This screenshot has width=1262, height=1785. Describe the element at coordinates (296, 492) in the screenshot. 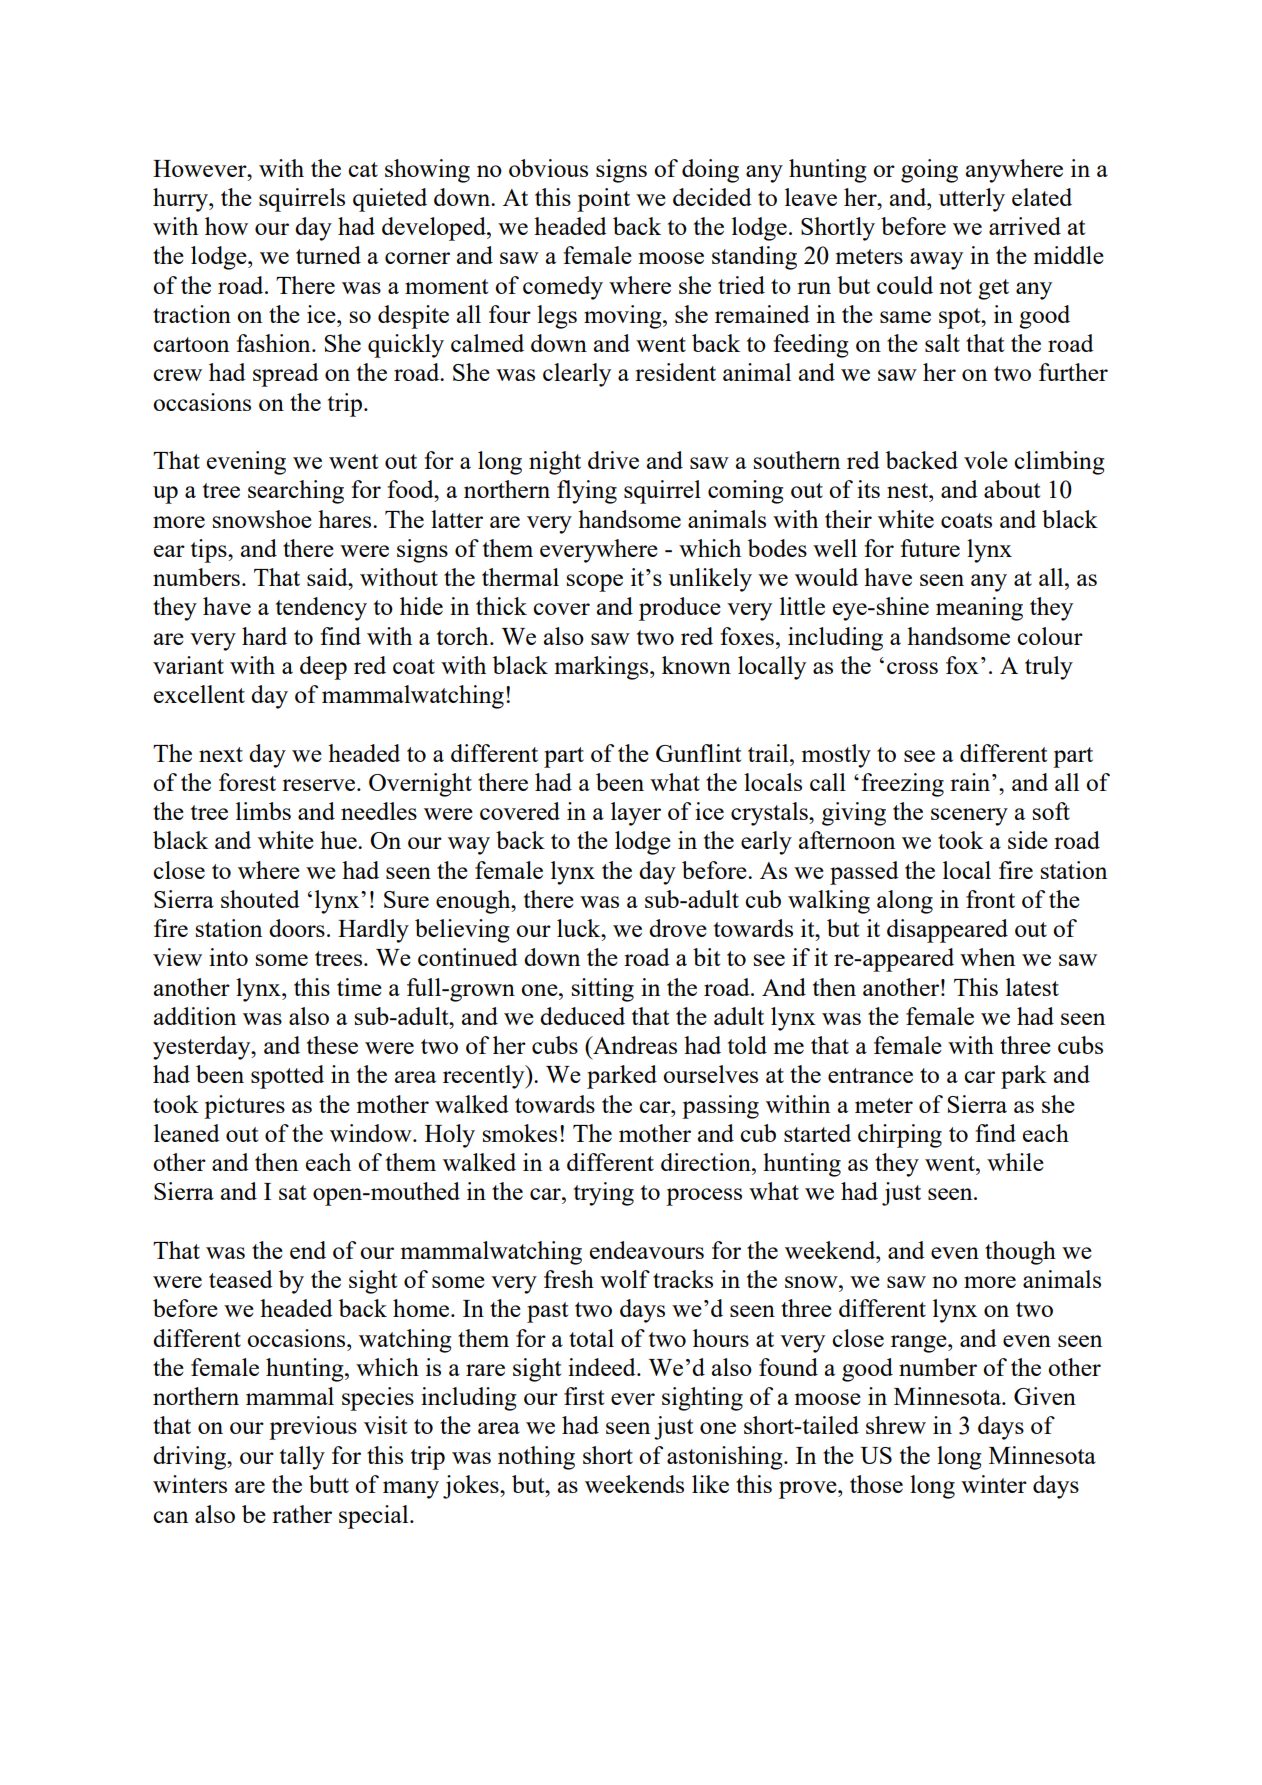

I see `searching` at that location.
